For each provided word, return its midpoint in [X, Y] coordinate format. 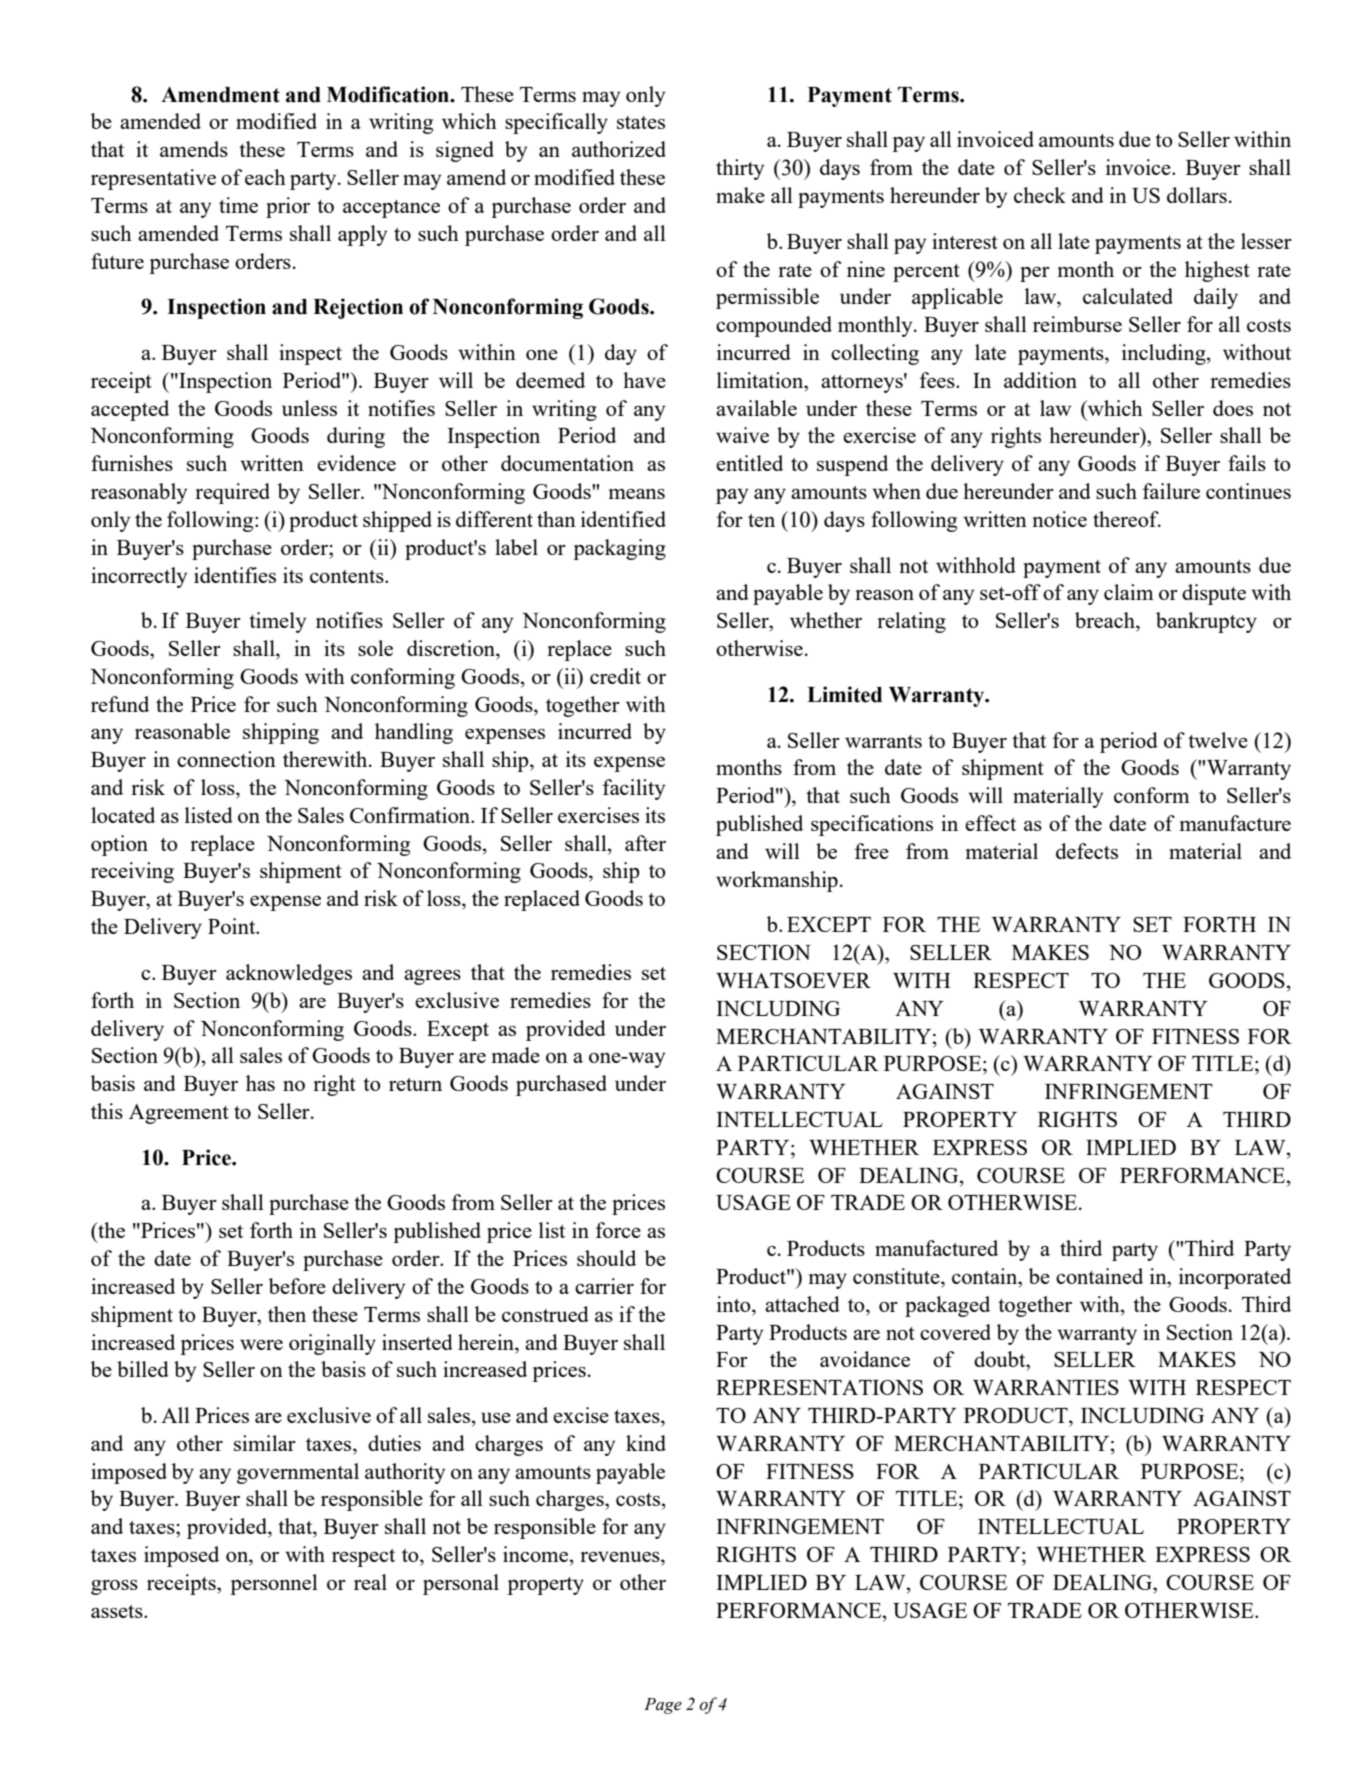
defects [1087, 851]
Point [233, 926]
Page [663, 1706]
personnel [274, 1584]
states [641, 122]
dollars [1197, 195]
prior [288, 207]
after [645, 843]
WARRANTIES [1046, 1387]
